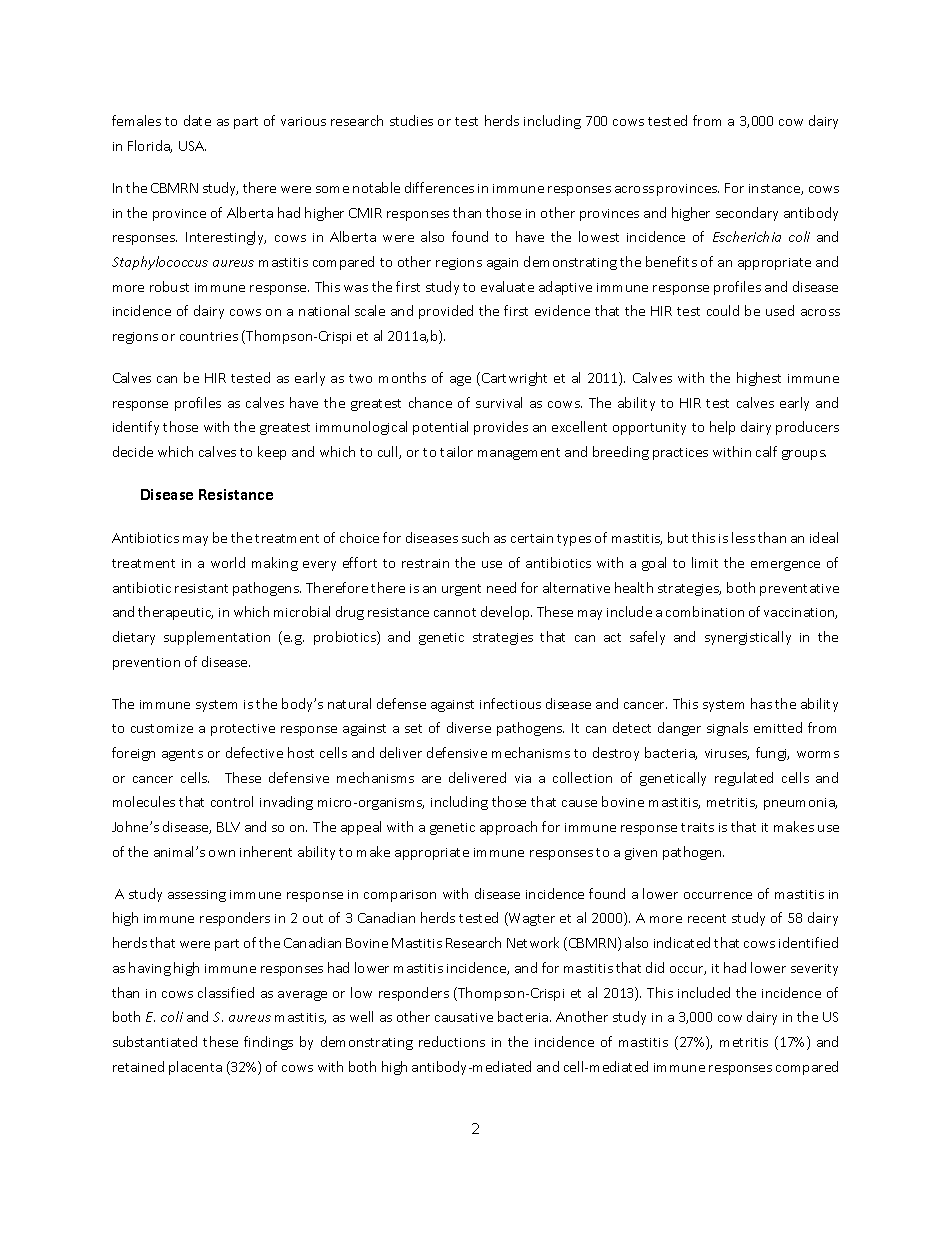  What do you see at coordinates (766, 451) in the screenshot?
I see `calf` at bounding box center [766, 451].
